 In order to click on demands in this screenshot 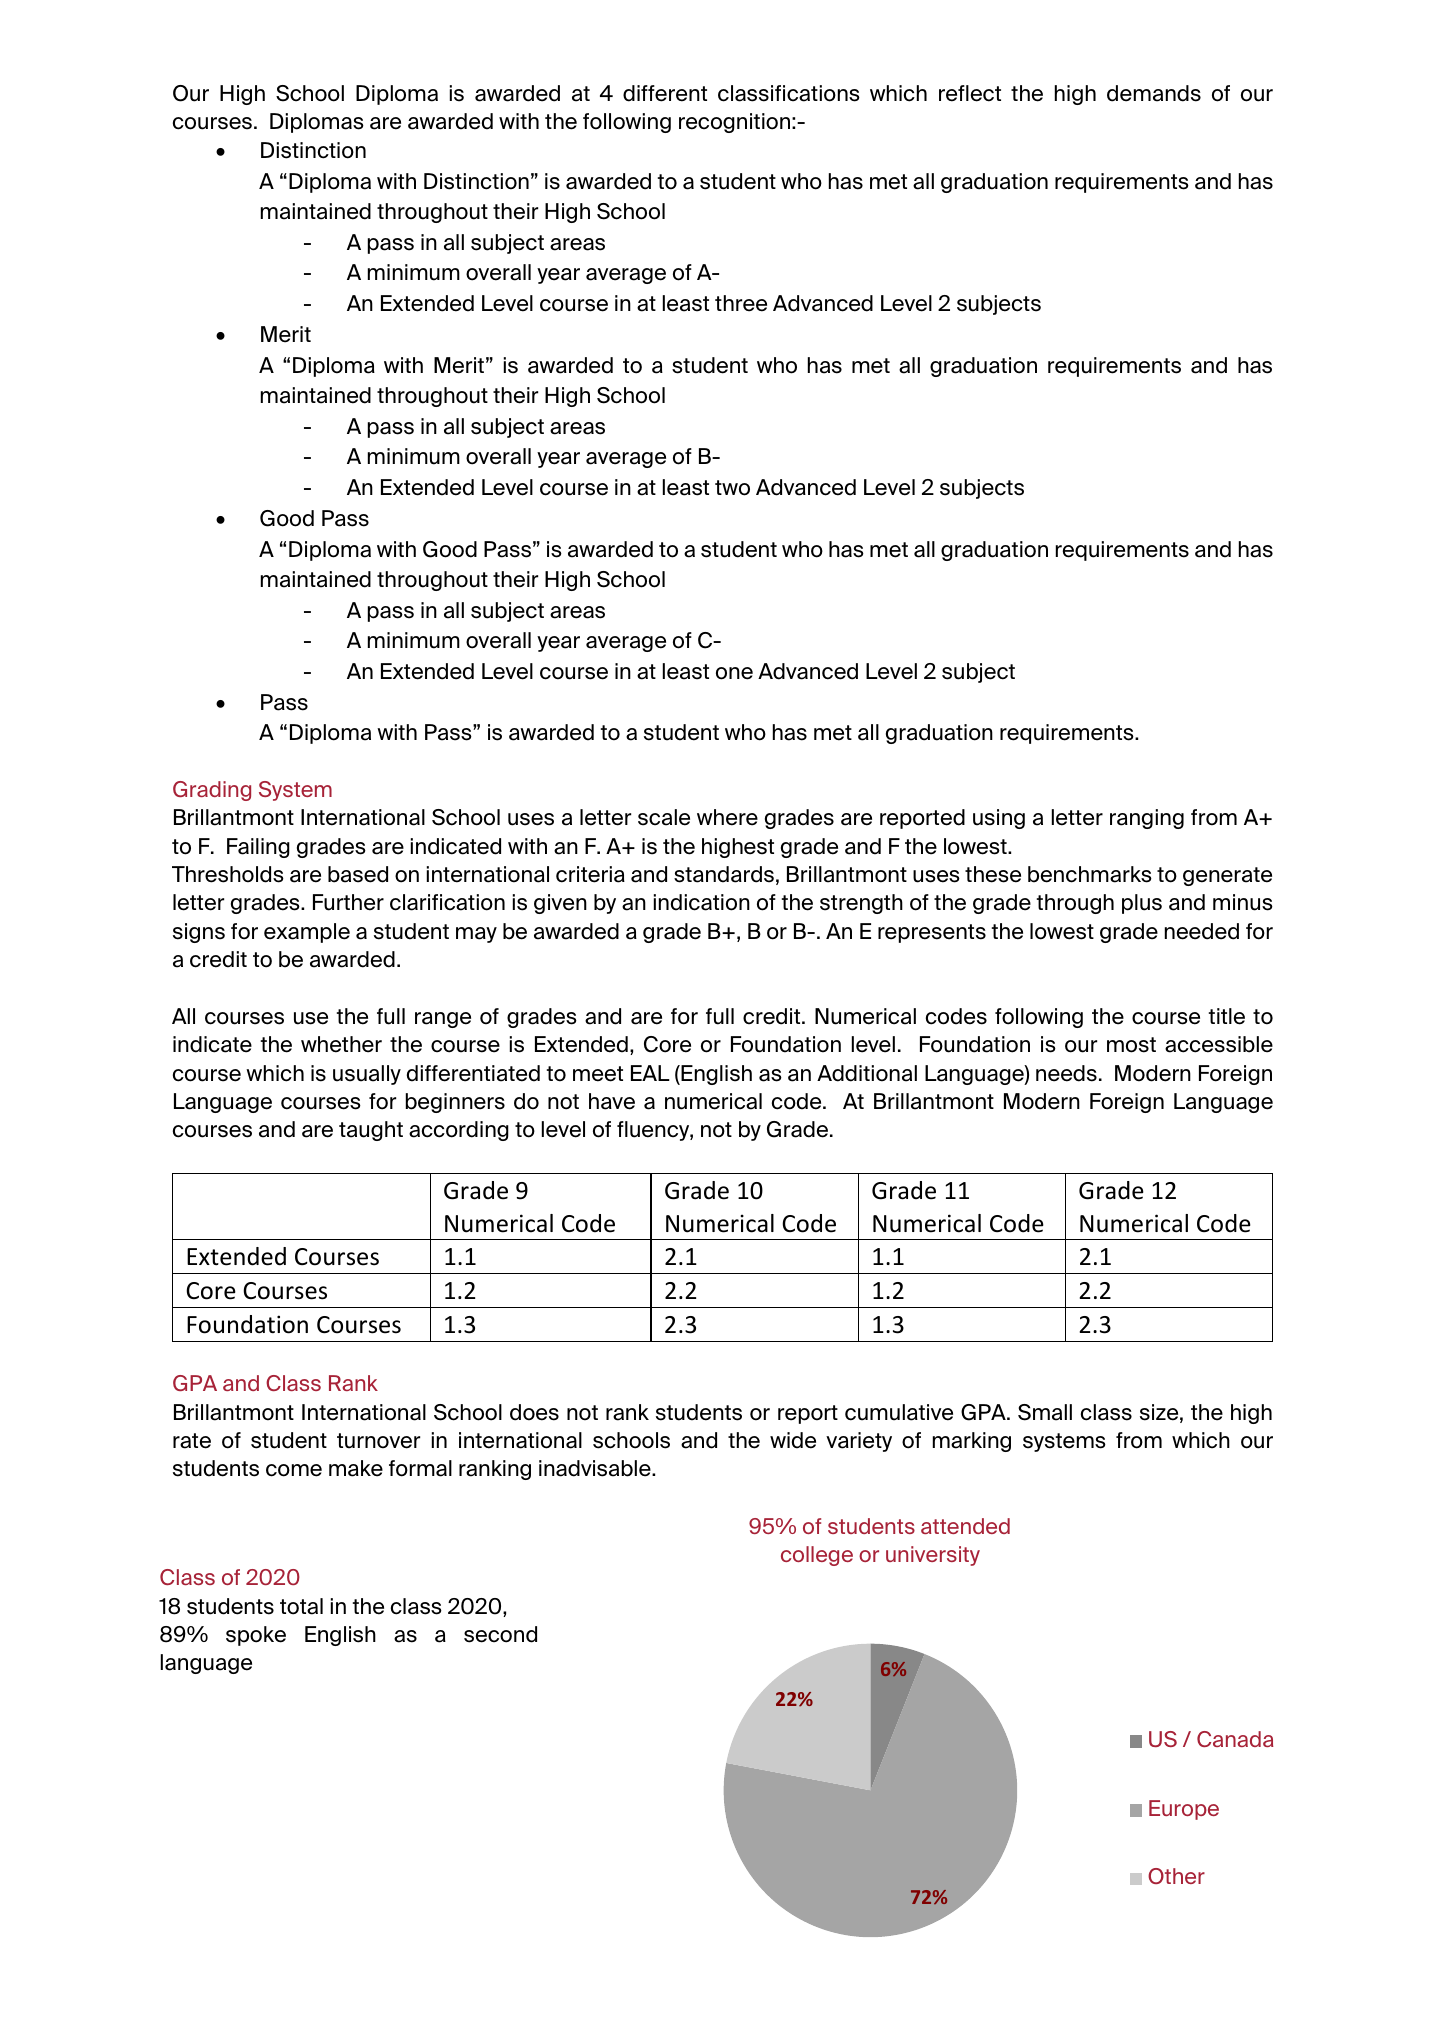, I will do `click(1154, 93)`.
